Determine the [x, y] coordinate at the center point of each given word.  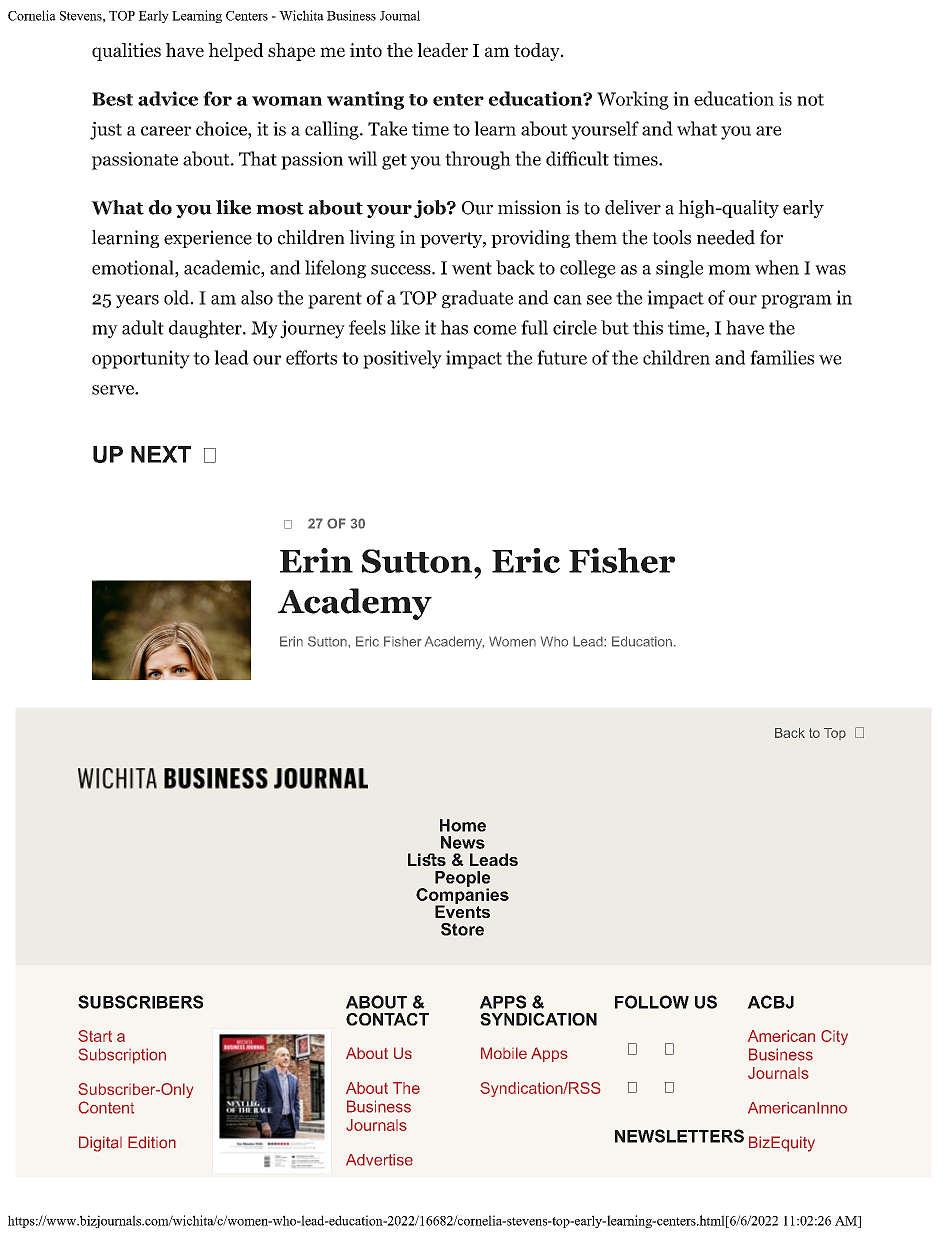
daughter [206, 329]
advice [168, 98]
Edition [152, 1142]
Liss [427, 859]
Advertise [379, 1160]
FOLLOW [652, 1002]
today [538, 52]
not [810, 100]
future [562, 357]
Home [463, 825]
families [782, 357]
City [834, 1037]
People [462, 880]
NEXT [161, 454]
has [454, 327]
